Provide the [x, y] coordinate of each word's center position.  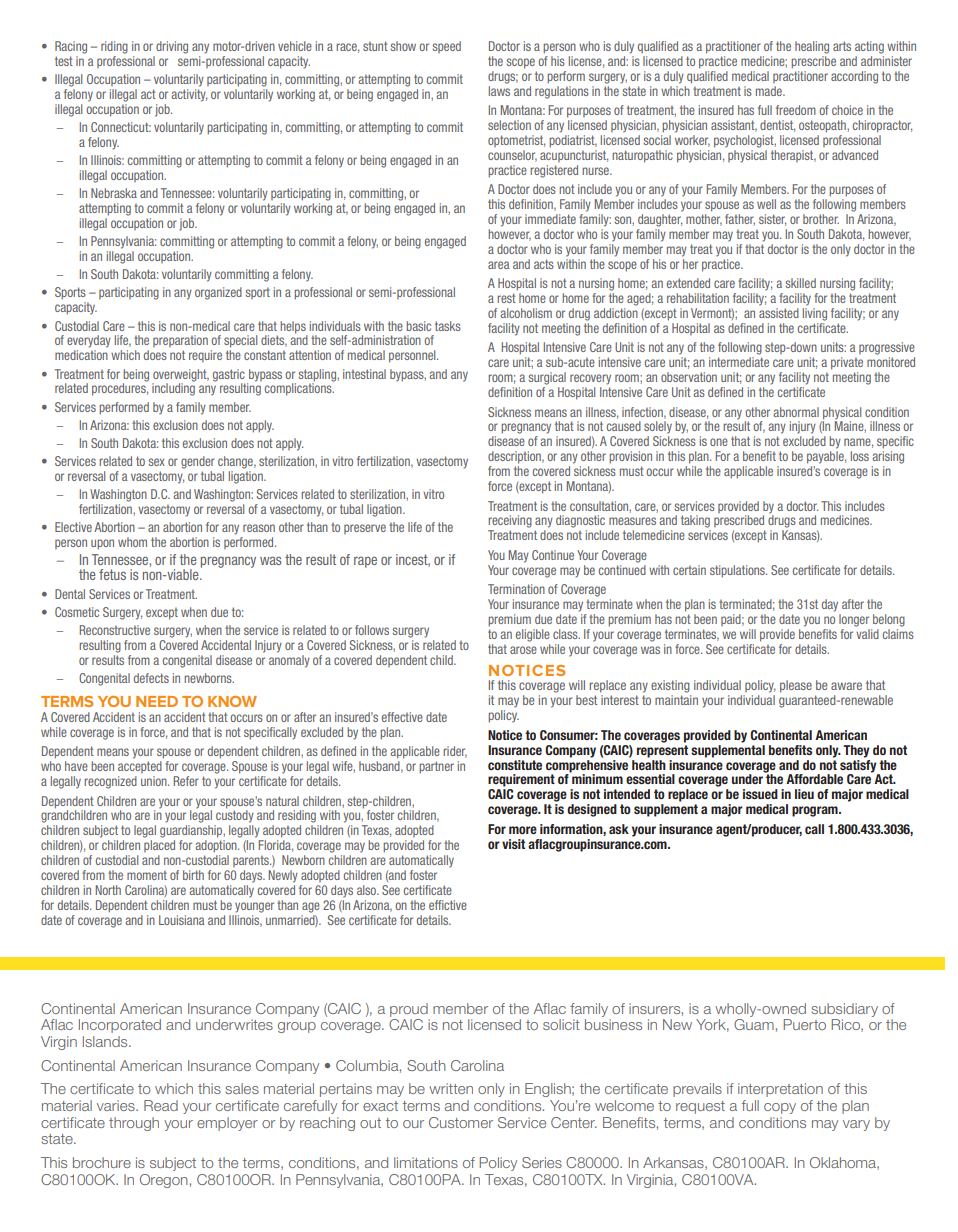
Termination [516, 589]
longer [854, 620]
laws [499, 89]
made [770, 91]
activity [189, 95]
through [134, 1124]
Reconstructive [115, 630]
